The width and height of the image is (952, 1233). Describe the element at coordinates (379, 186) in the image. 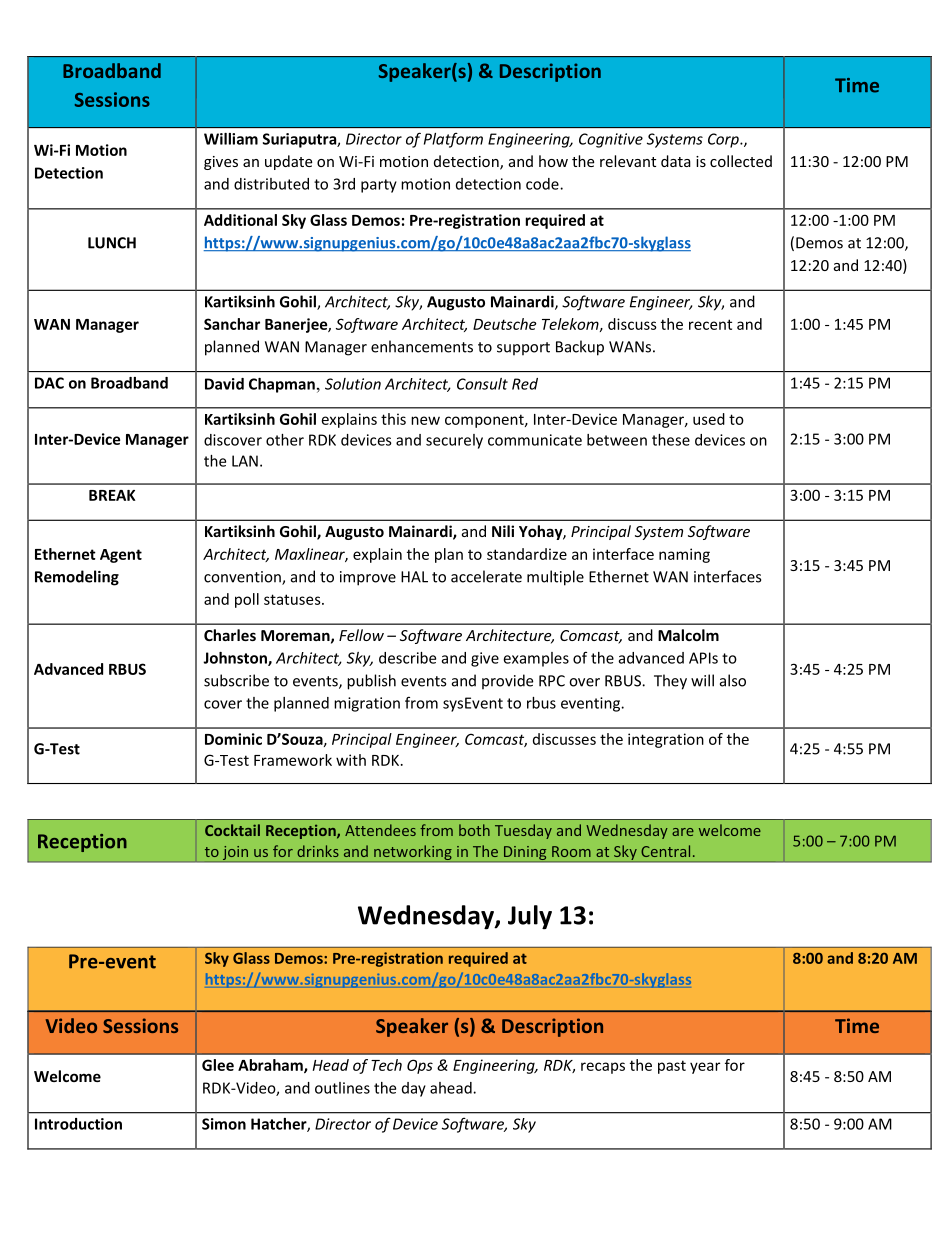

I see `party` at that location.
